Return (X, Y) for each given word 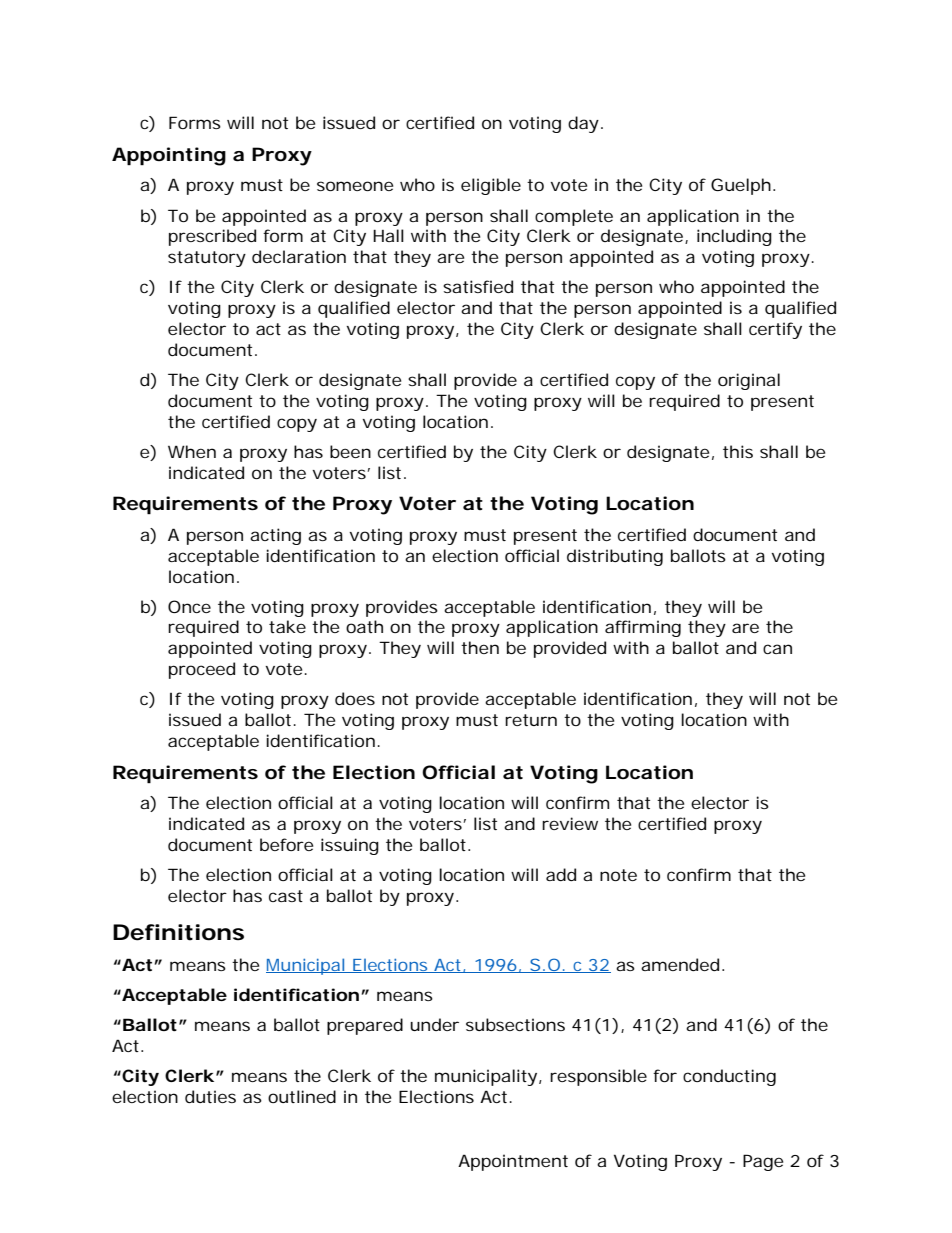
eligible (491, 186)
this (738, 451)
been (350, 451)
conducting (729, 1077)
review (570, 823)
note (618, 875)
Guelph (741, 186)
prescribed (212, 237)
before (286, 844)
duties (210, 1096)
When (192, 451)
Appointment (513, 1162)
